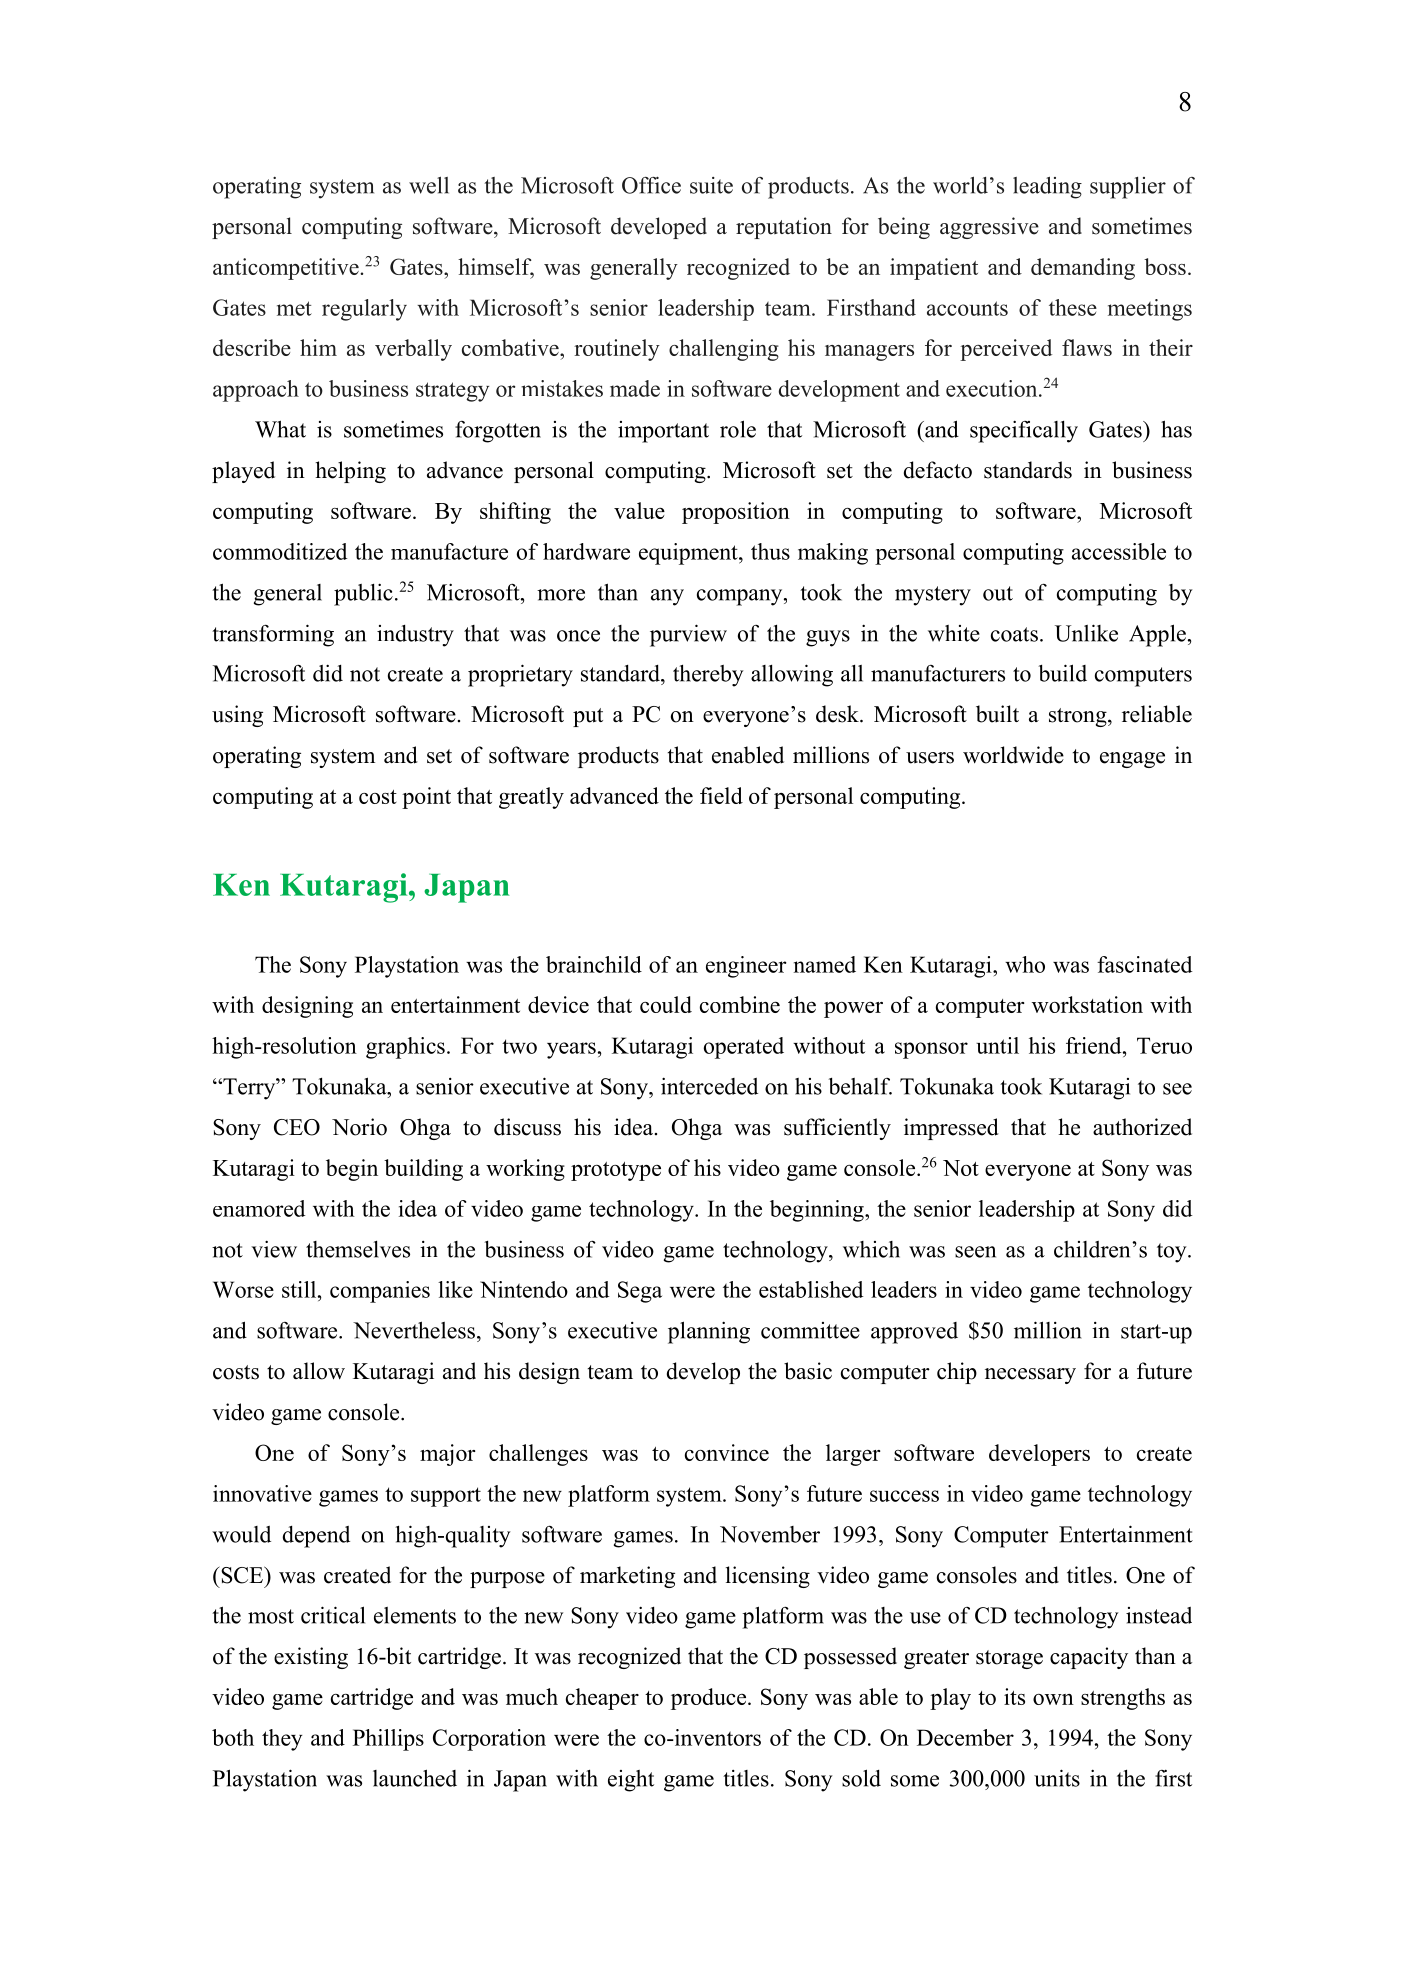  What do you see at coordinates (740, 1004) in the image?
I see `combine` at bounding box center [740, 1004].
